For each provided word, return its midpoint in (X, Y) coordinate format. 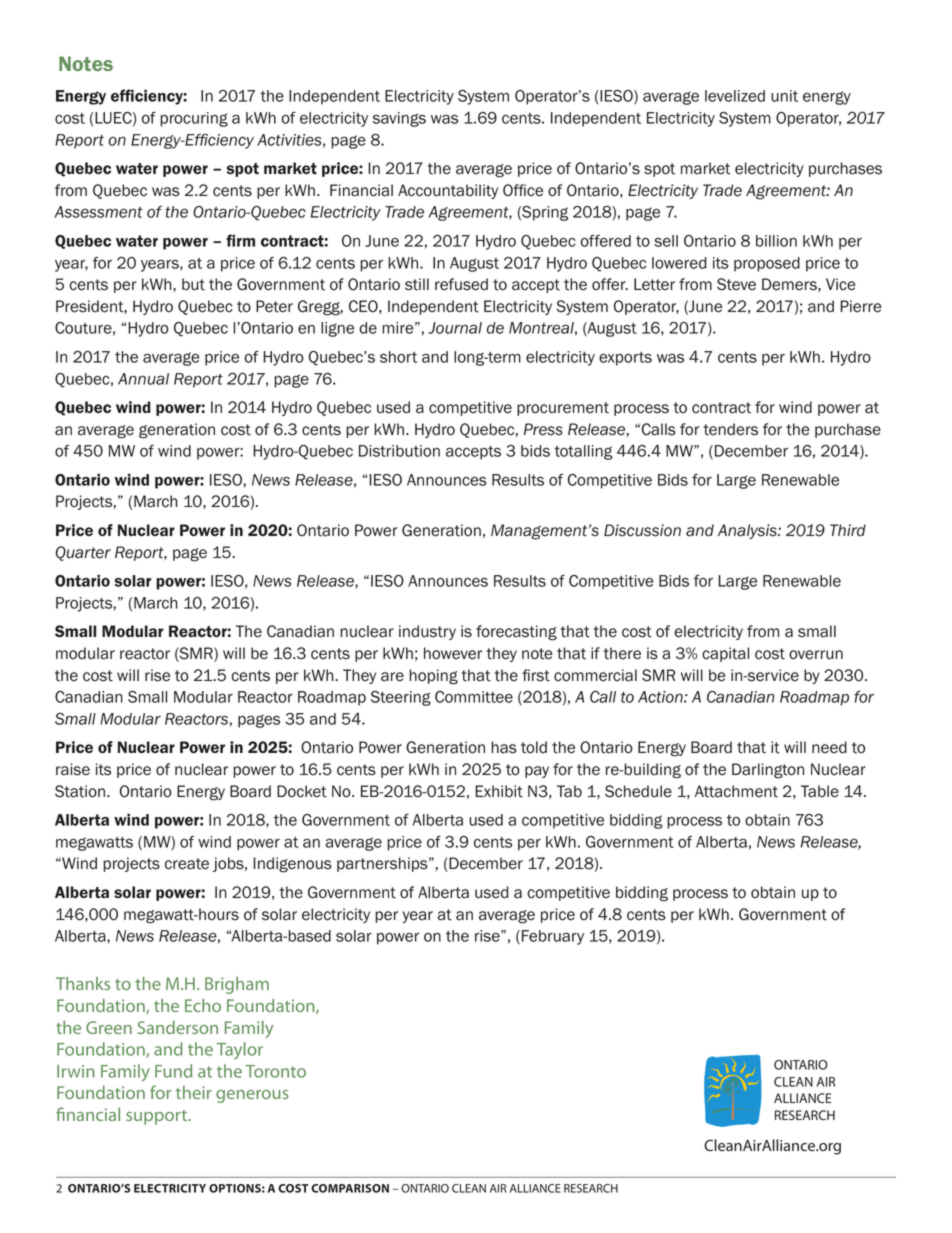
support (157, 1117)
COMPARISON (350, 1188)
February (553, 937)
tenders (730, 429)
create (187, 864)
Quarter (83, 553)
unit (784, 96)
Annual (143, 379)
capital (725, 654)
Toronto (275, 1071)
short (398, 357)
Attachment (736, 791)
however (453, 653)
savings (399, 119)
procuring (194, 119)
